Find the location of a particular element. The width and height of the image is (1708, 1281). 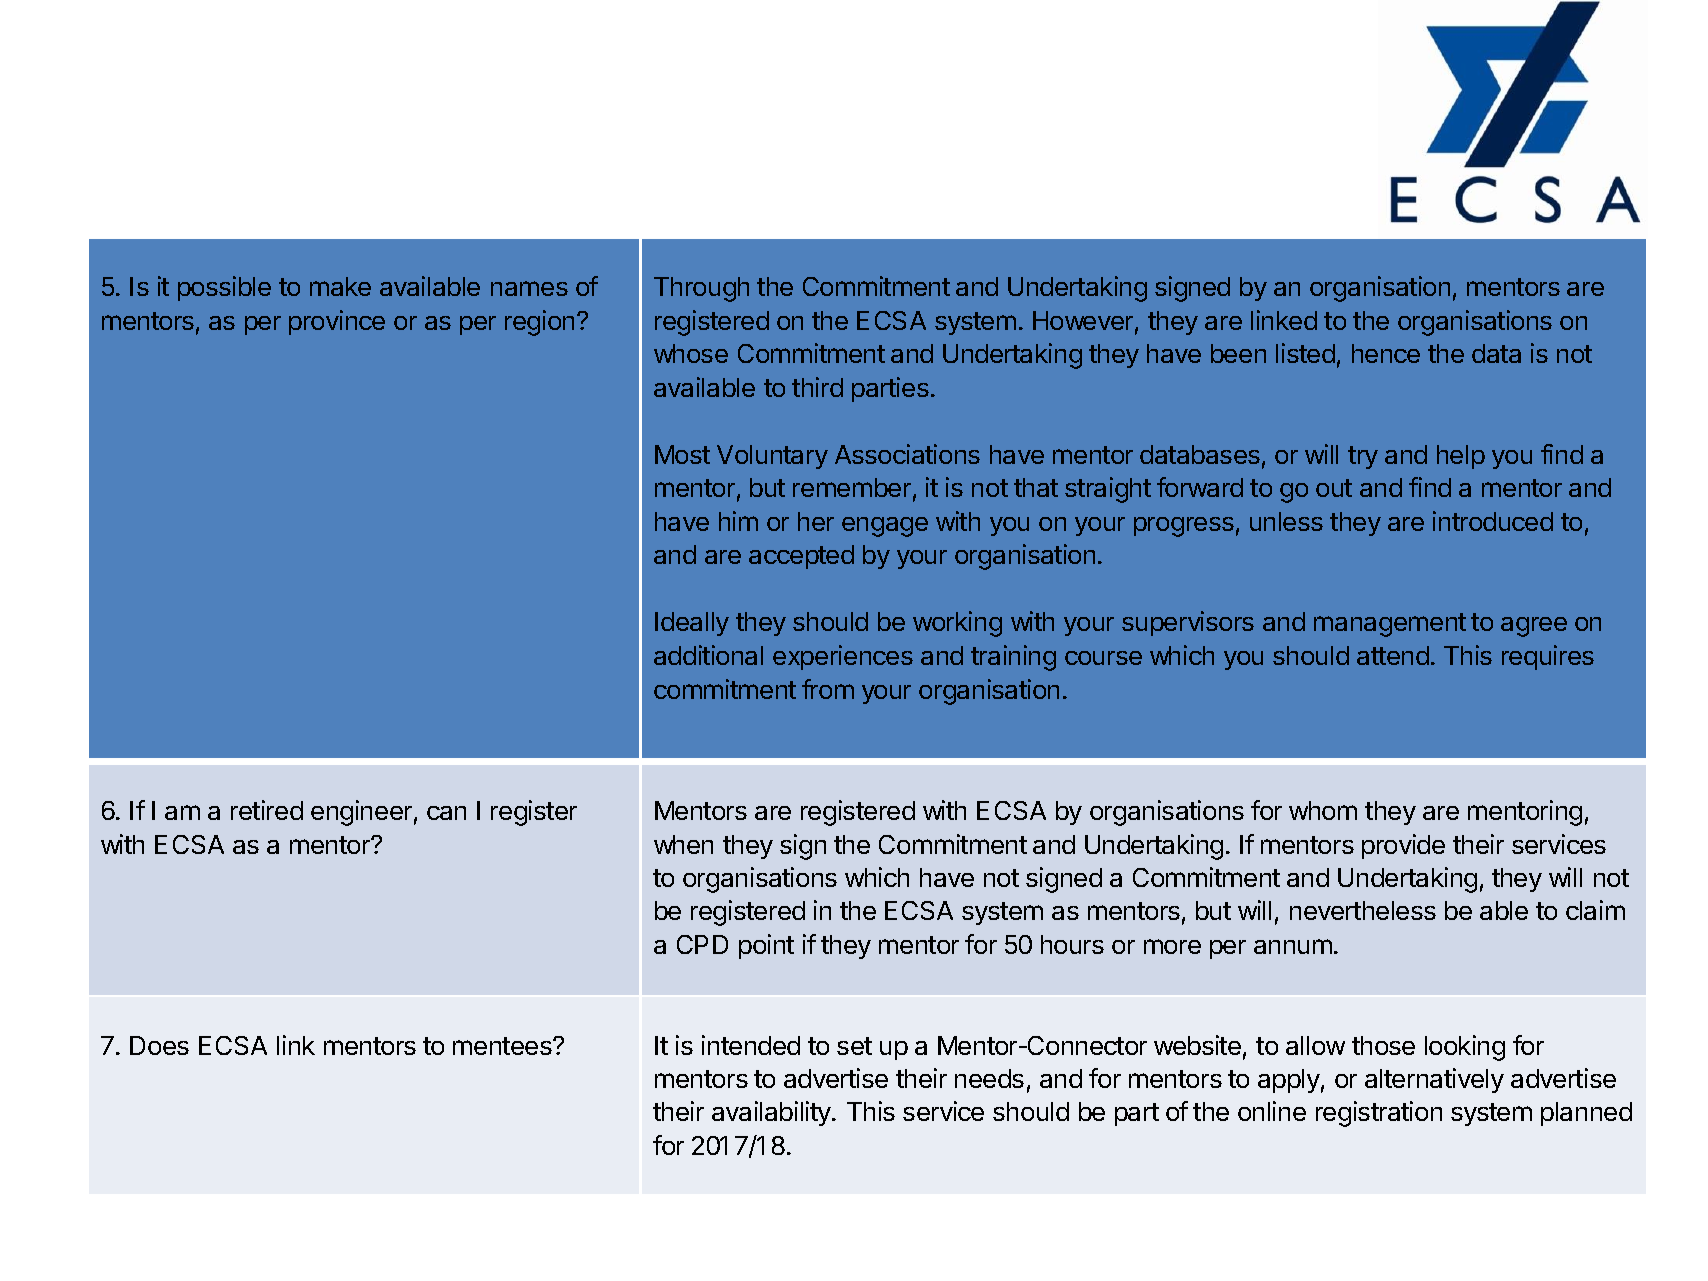

can is located at coordinates (446, 813).
